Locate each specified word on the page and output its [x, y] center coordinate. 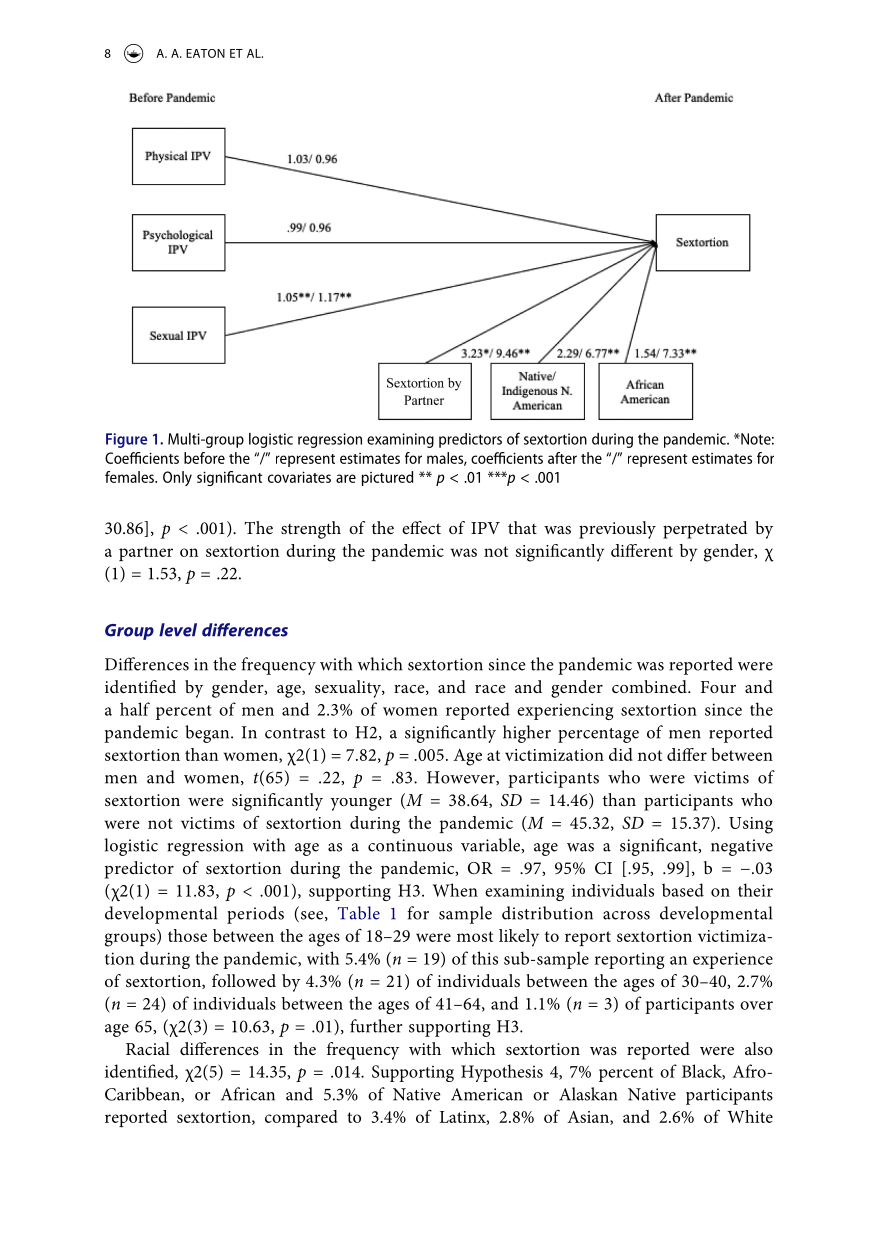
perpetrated [705, 530]
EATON [205, 53]
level [178, 630]
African [248, 1094]
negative [742, 847]
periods [255, 915]
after [562, 458]
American [487, 1094]
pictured [387, 478]
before [204, 458]
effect [421, 527]
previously [617, 530]
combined [650, 686]
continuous [410, 845]
